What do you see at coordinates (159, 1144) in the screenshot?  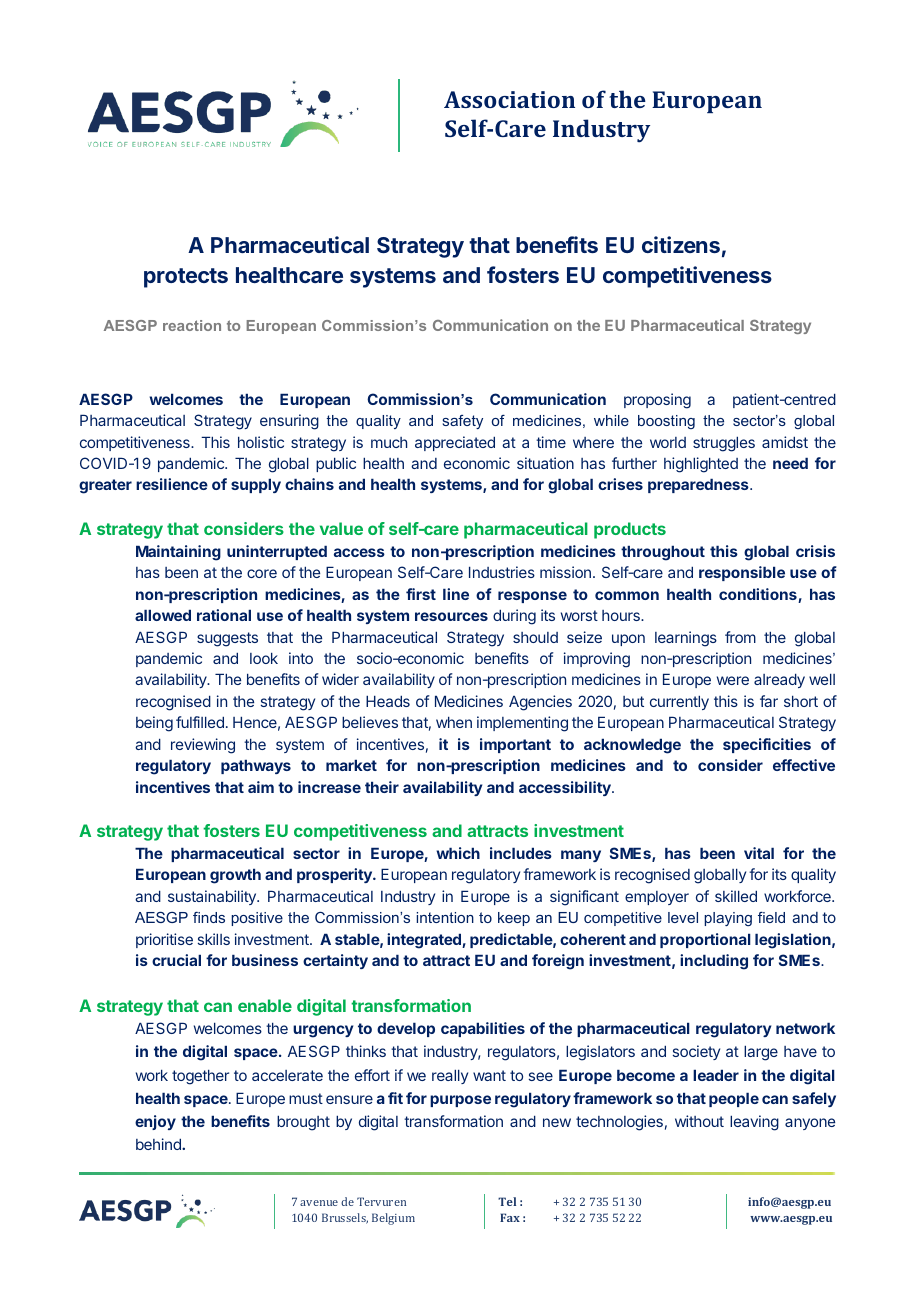 I see `behind` at bounding box center [159, 1144].
